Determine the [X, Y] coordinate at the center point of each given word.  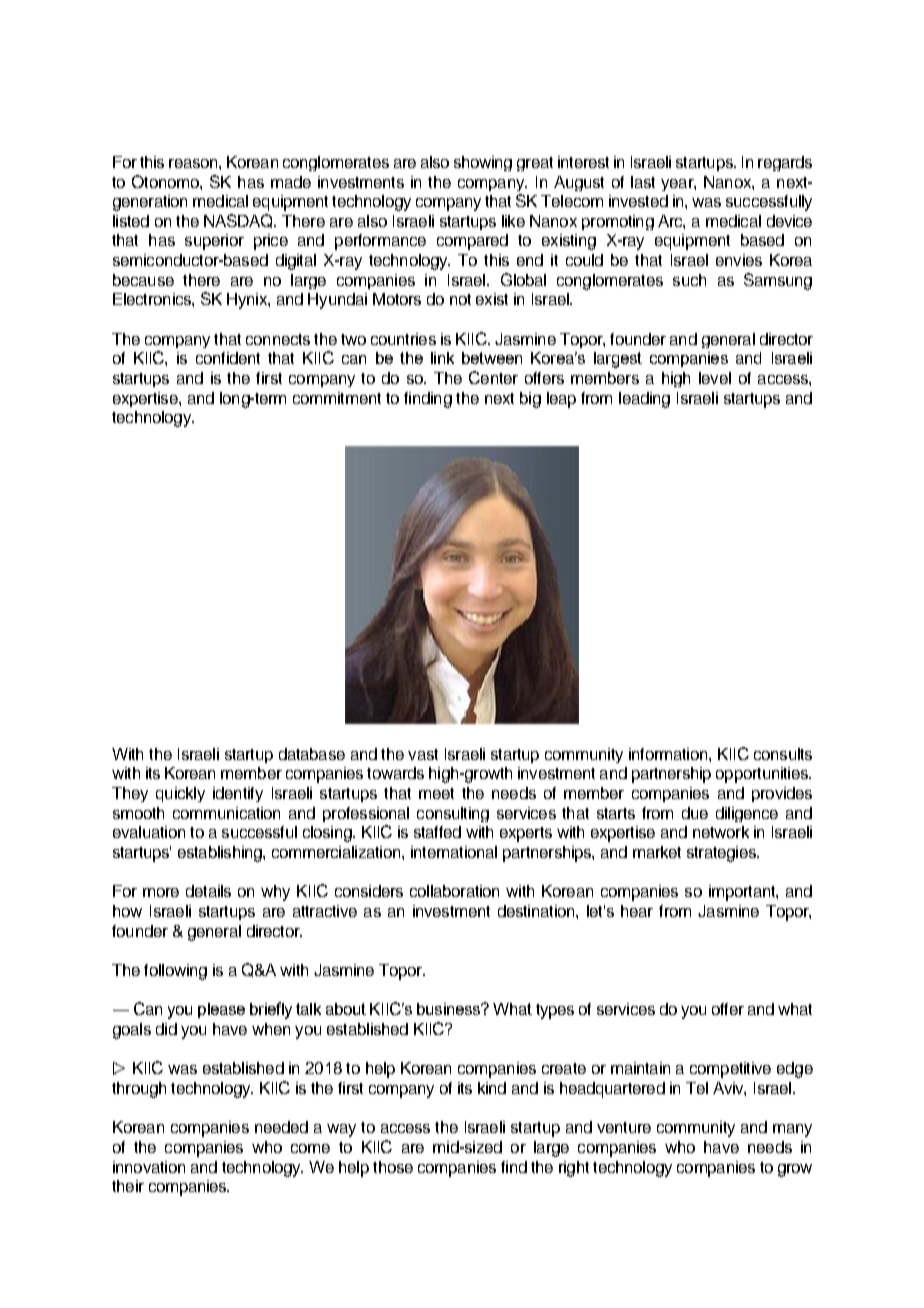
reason [194, 163]
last [643, 182]
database [312, 754]
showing [483, 163]
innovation [149, 1167]
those [393, 1167]
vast [423, 754]
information [669, 754]
